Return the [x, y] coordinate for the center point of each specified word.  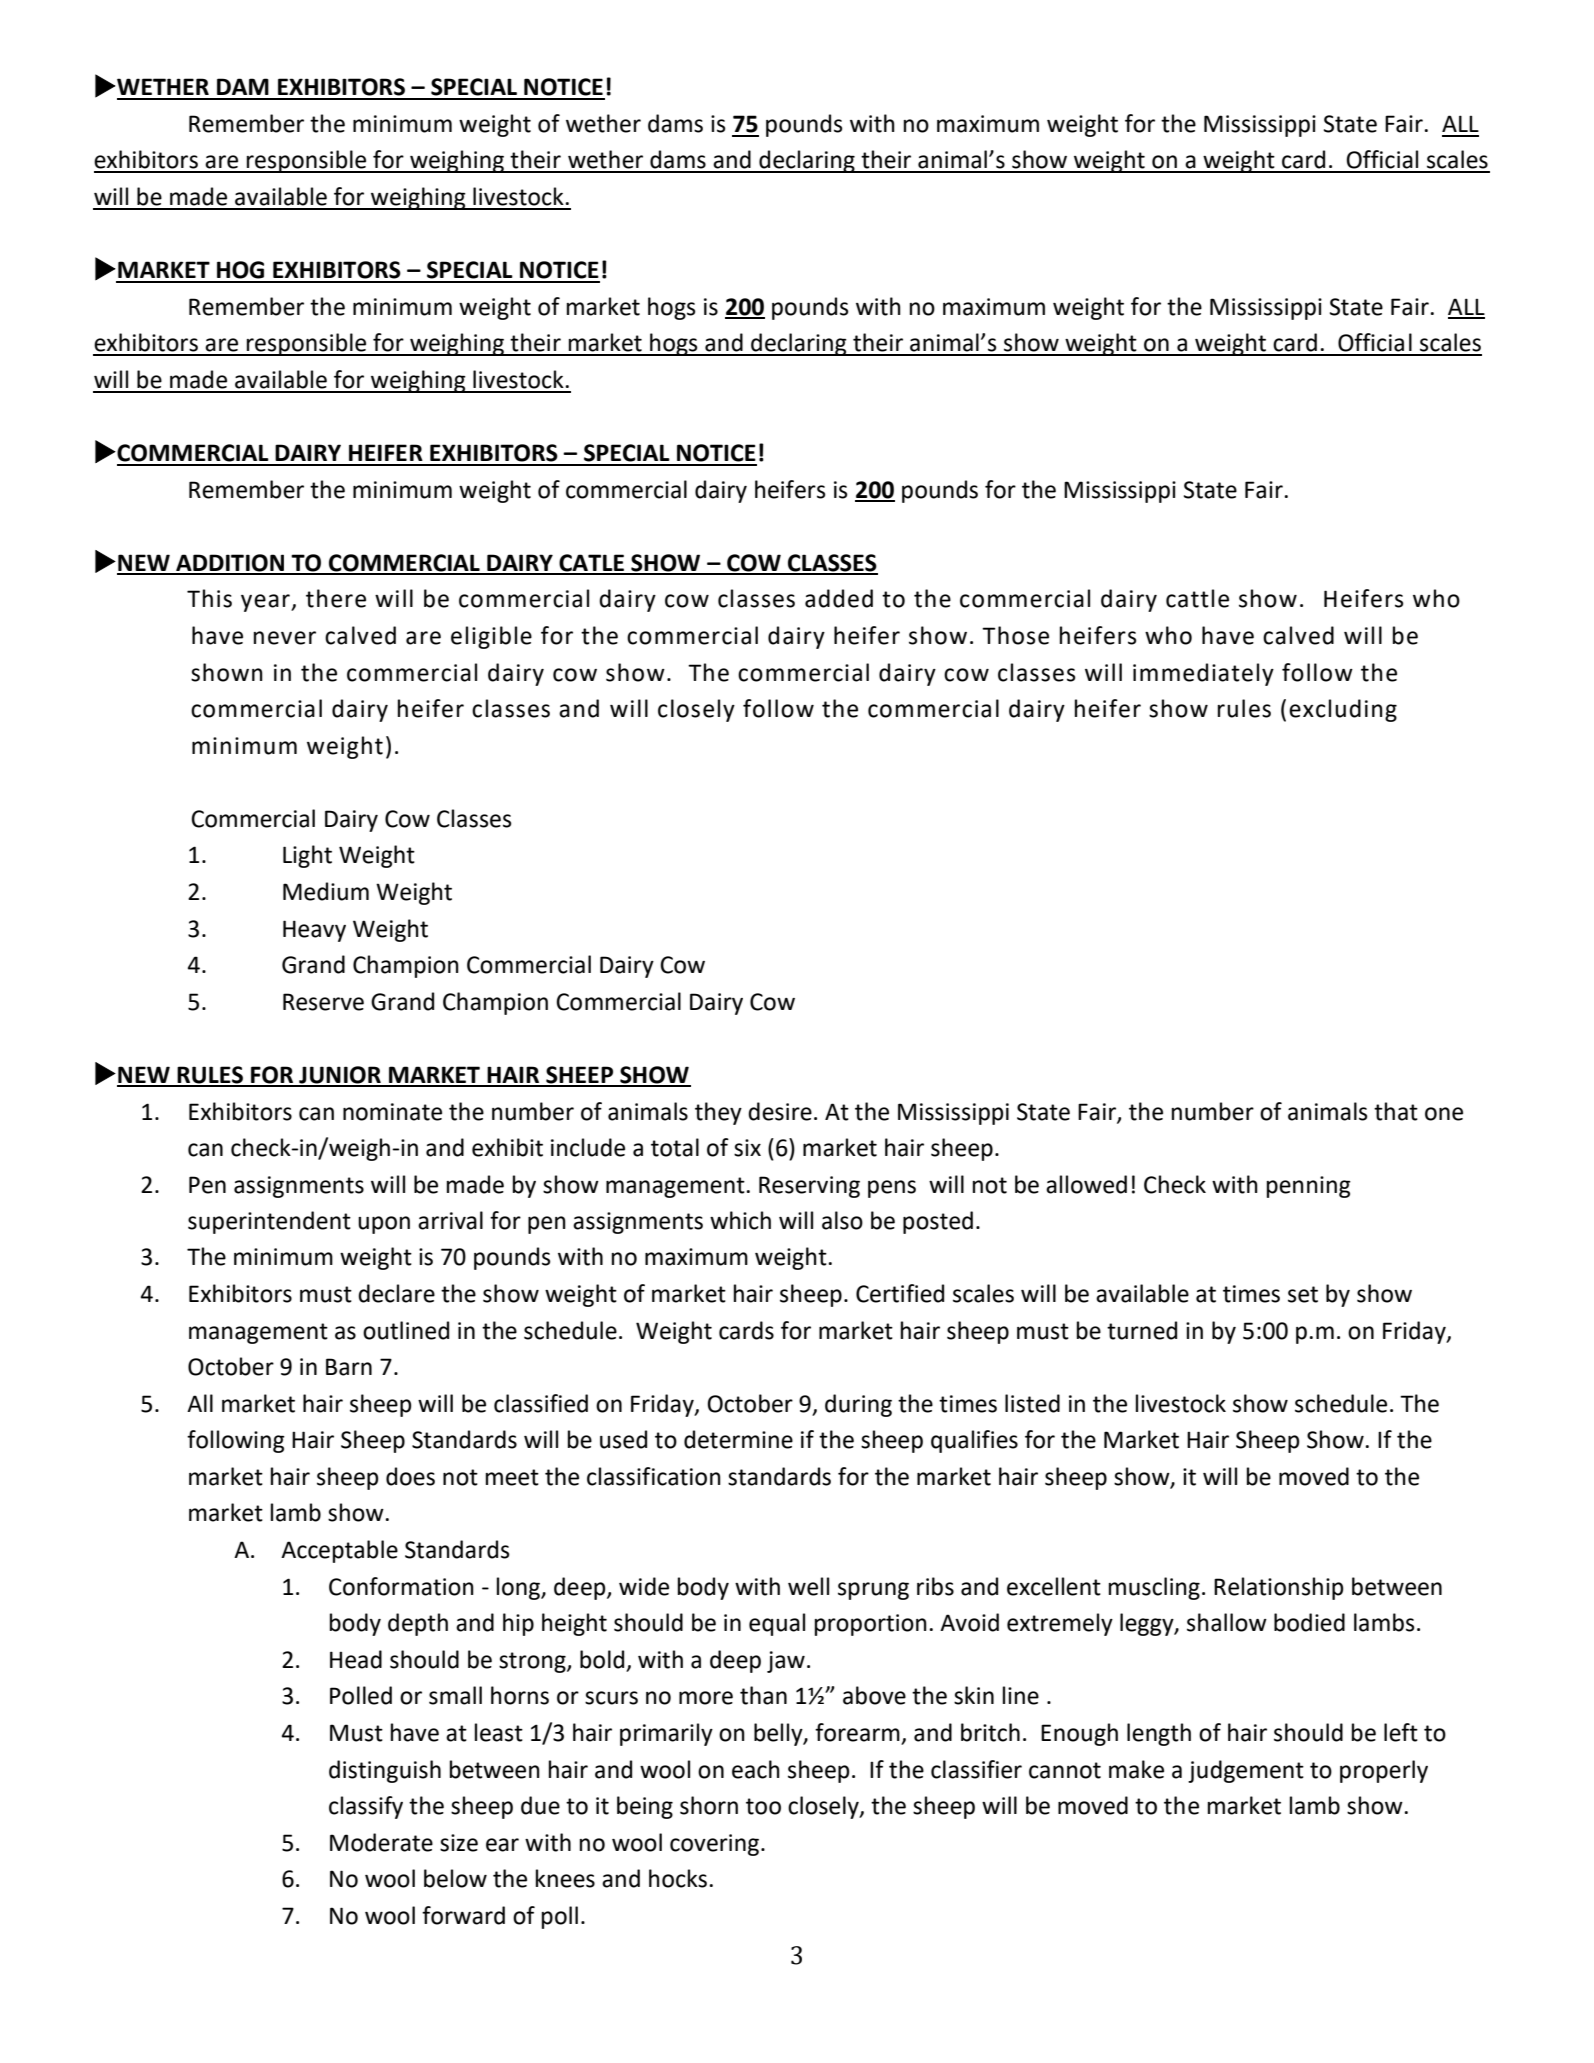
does [410, 1476]
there [336, 598]
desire [780, 1111]
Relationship [1279, 1588]
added [839, 598]
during [858, 1405]
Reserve [323, 1002]
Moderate [381, 1842]
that [1396, 1111]
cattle [1197, 598]
